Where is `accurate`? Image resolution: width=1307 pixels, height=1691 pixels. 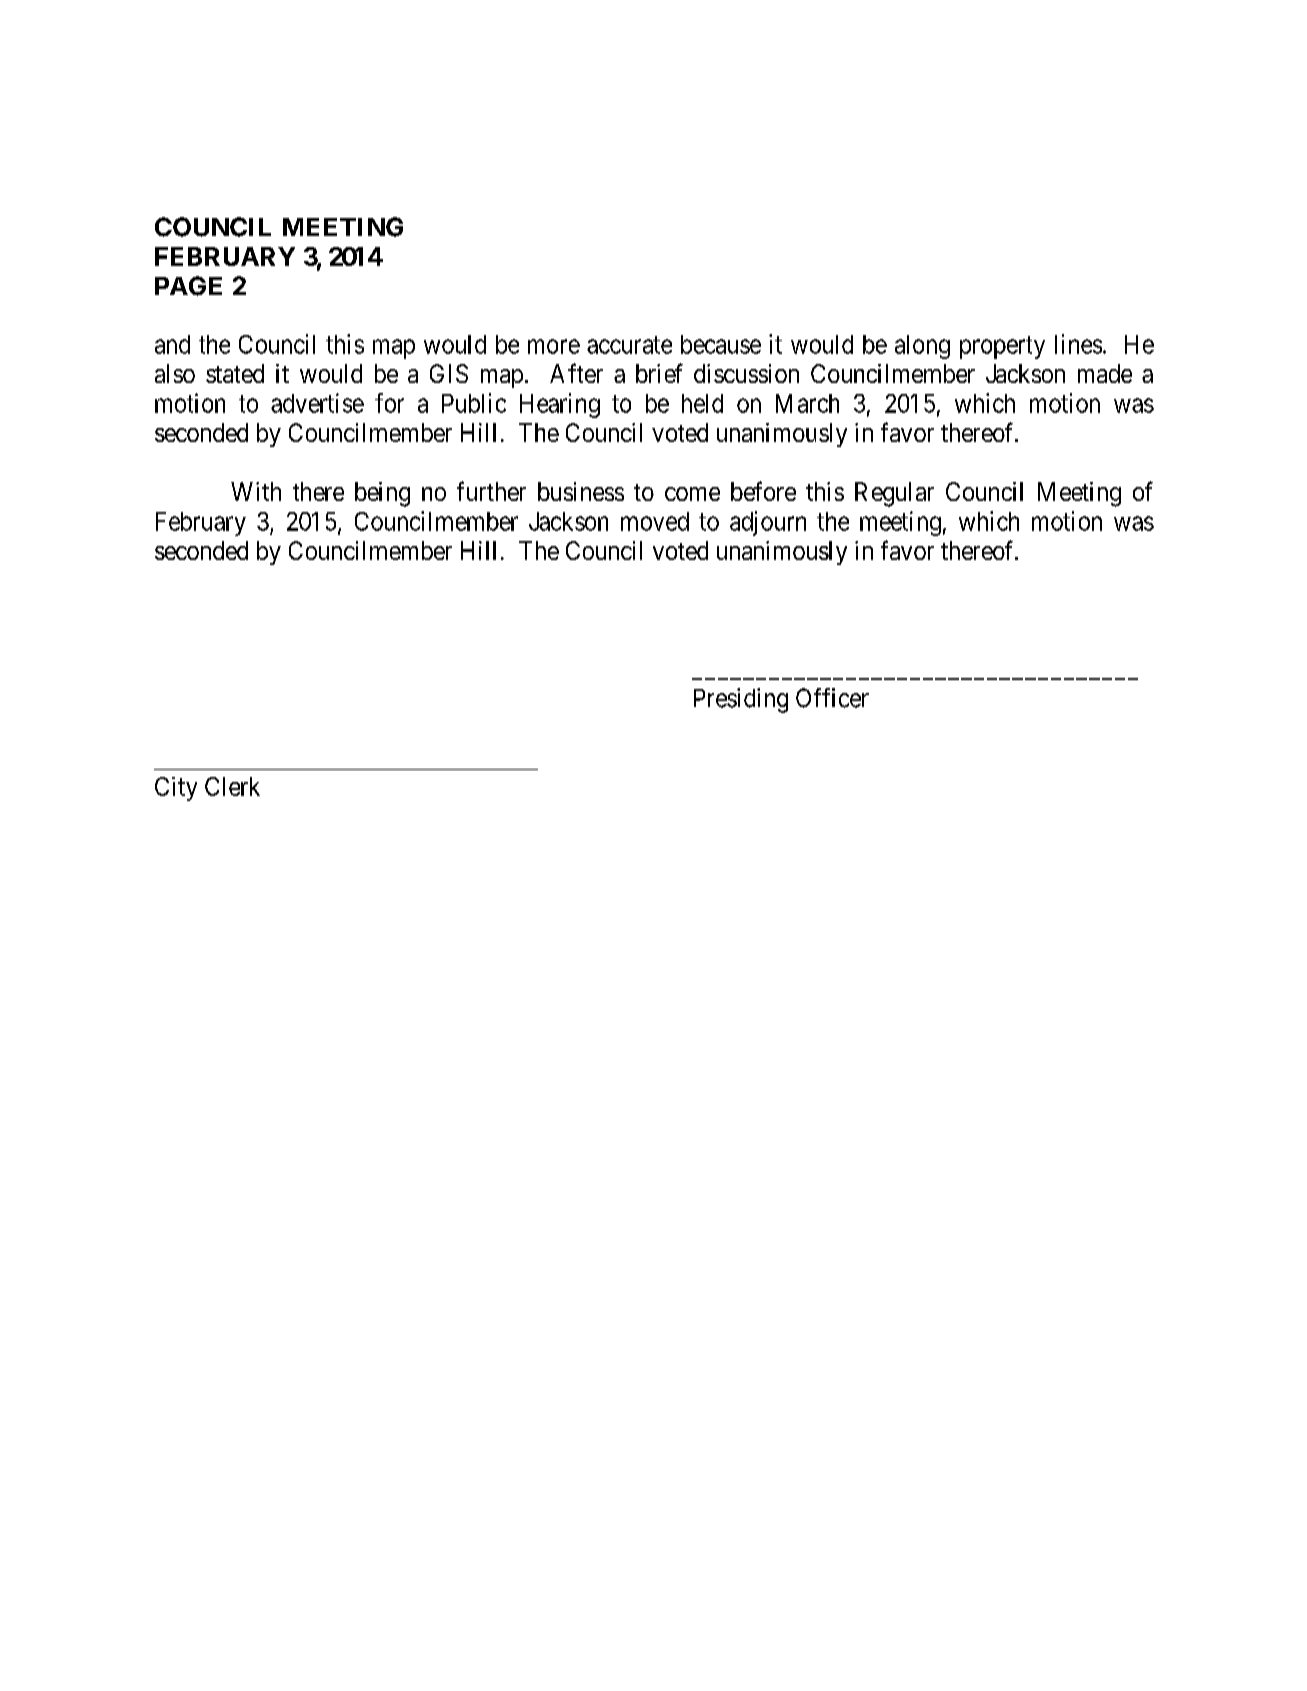
accurate is located at coordinates (629, 345).
